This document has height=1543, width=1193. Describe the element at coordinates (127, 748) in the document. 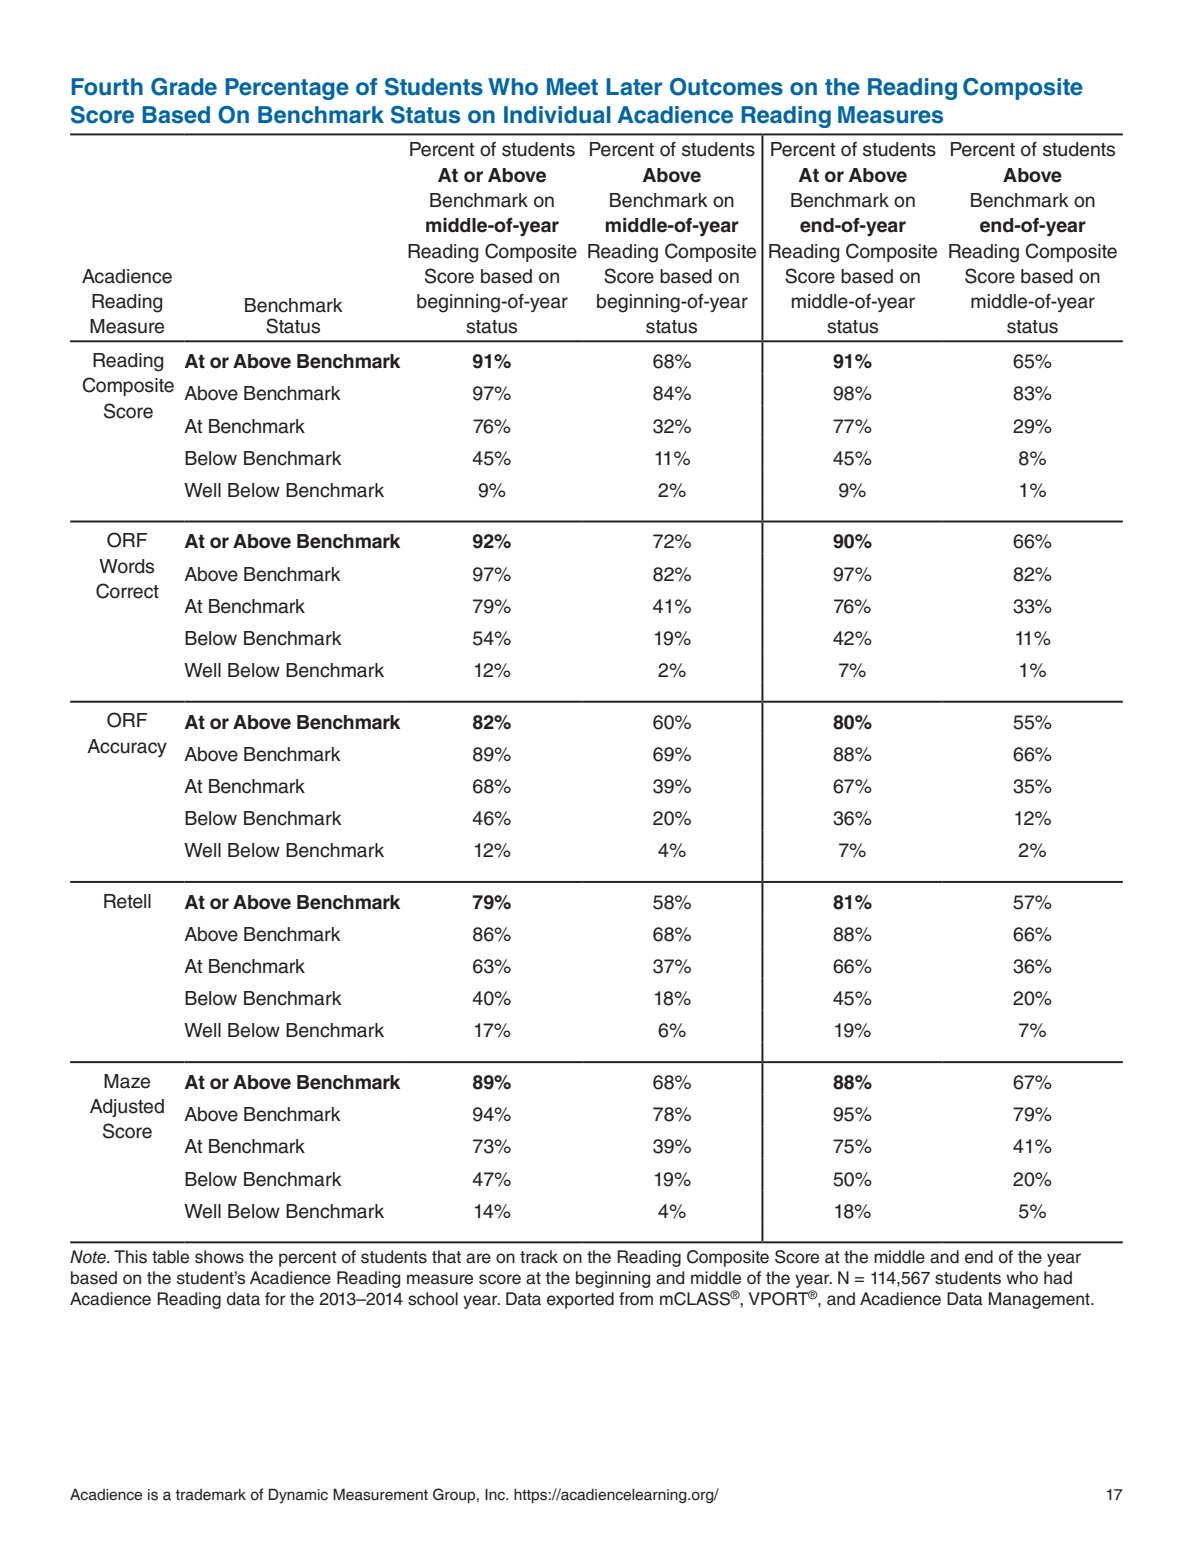

I see `Accuracy` at that location.
